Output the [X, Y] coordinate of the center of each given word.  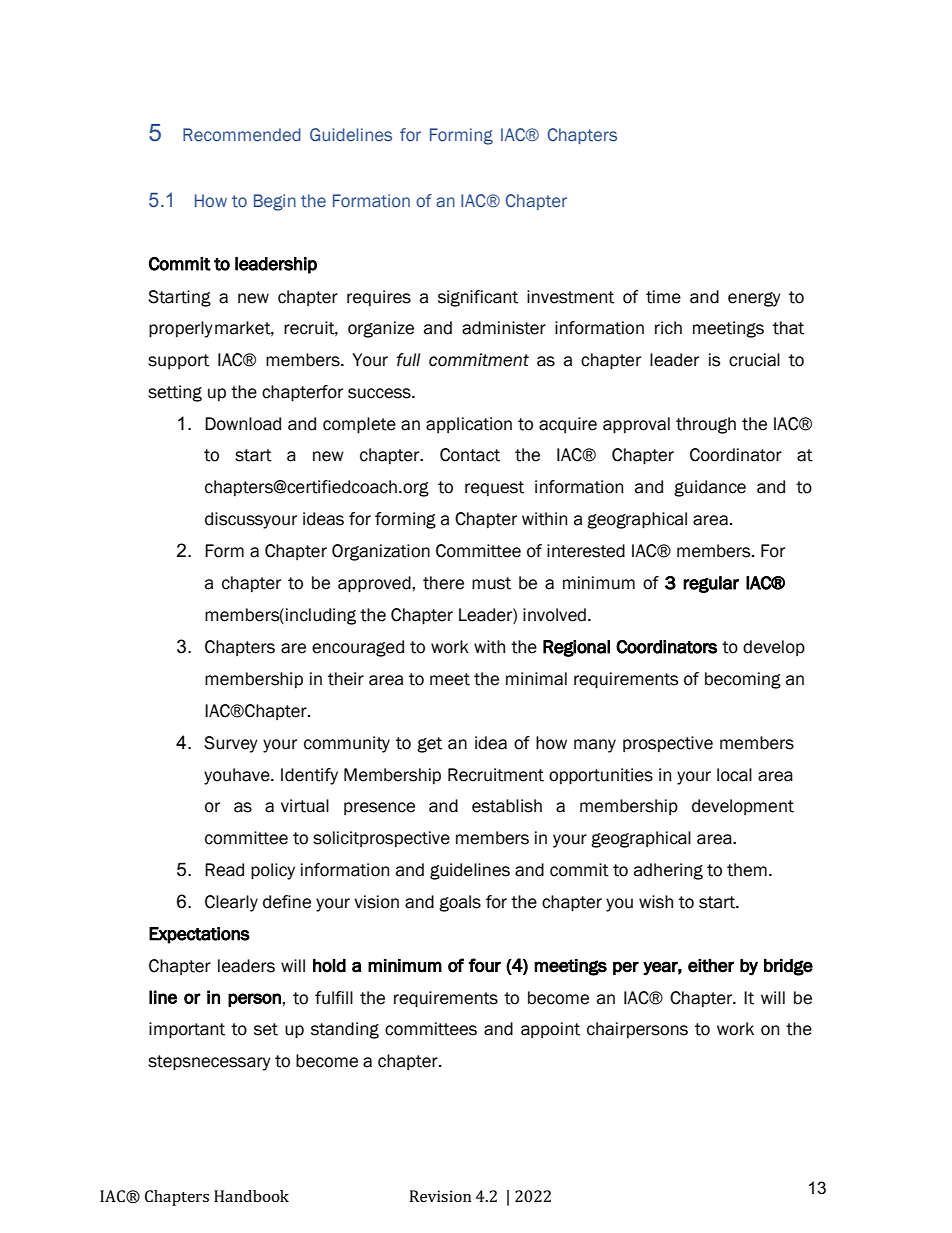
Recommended [242, 135]
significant [478, 298]
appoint [550, 1030]
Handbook [251, 1196]
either [711, 966]
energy [754, 299]
